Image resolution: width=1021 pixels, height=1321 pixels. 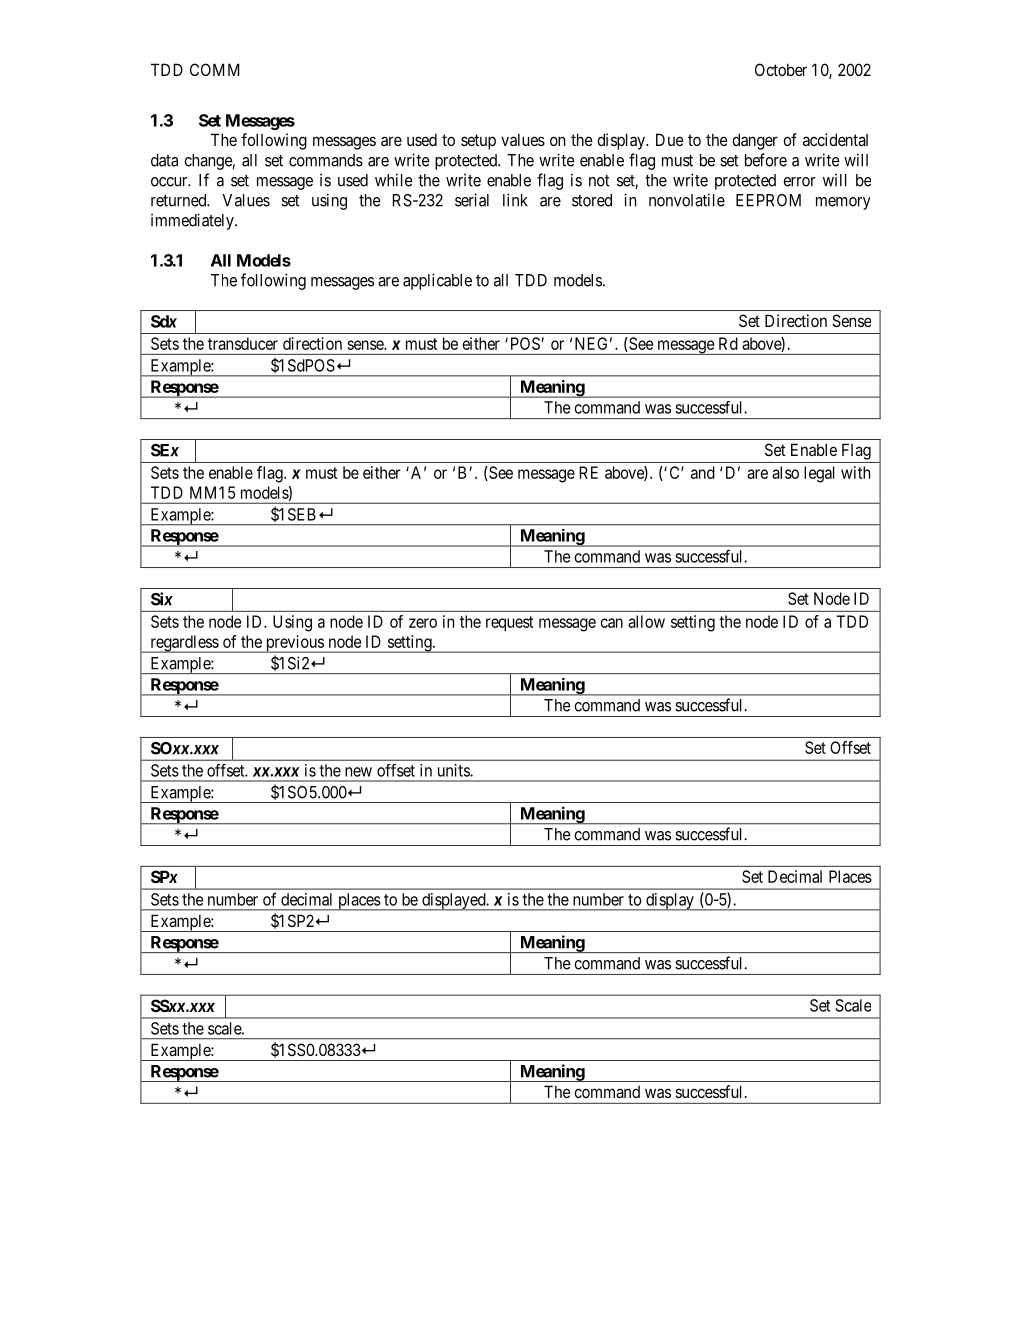 What do you see at coordinates (243, 343) in the document?
I see `transducer` at bounding box center [243, 343].
